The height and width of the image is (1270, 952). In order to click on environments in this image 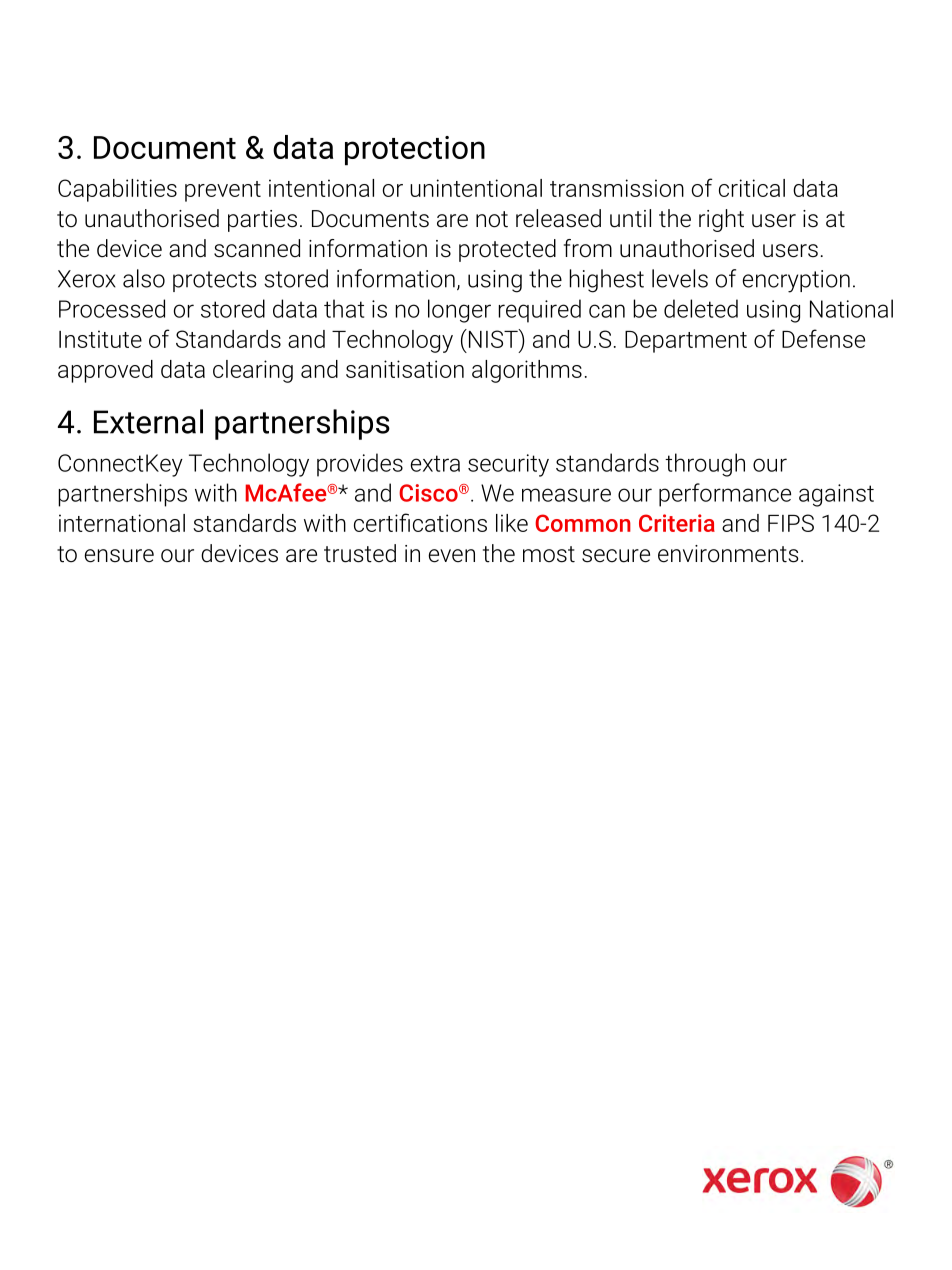, I will do `click(728, 554)`.
